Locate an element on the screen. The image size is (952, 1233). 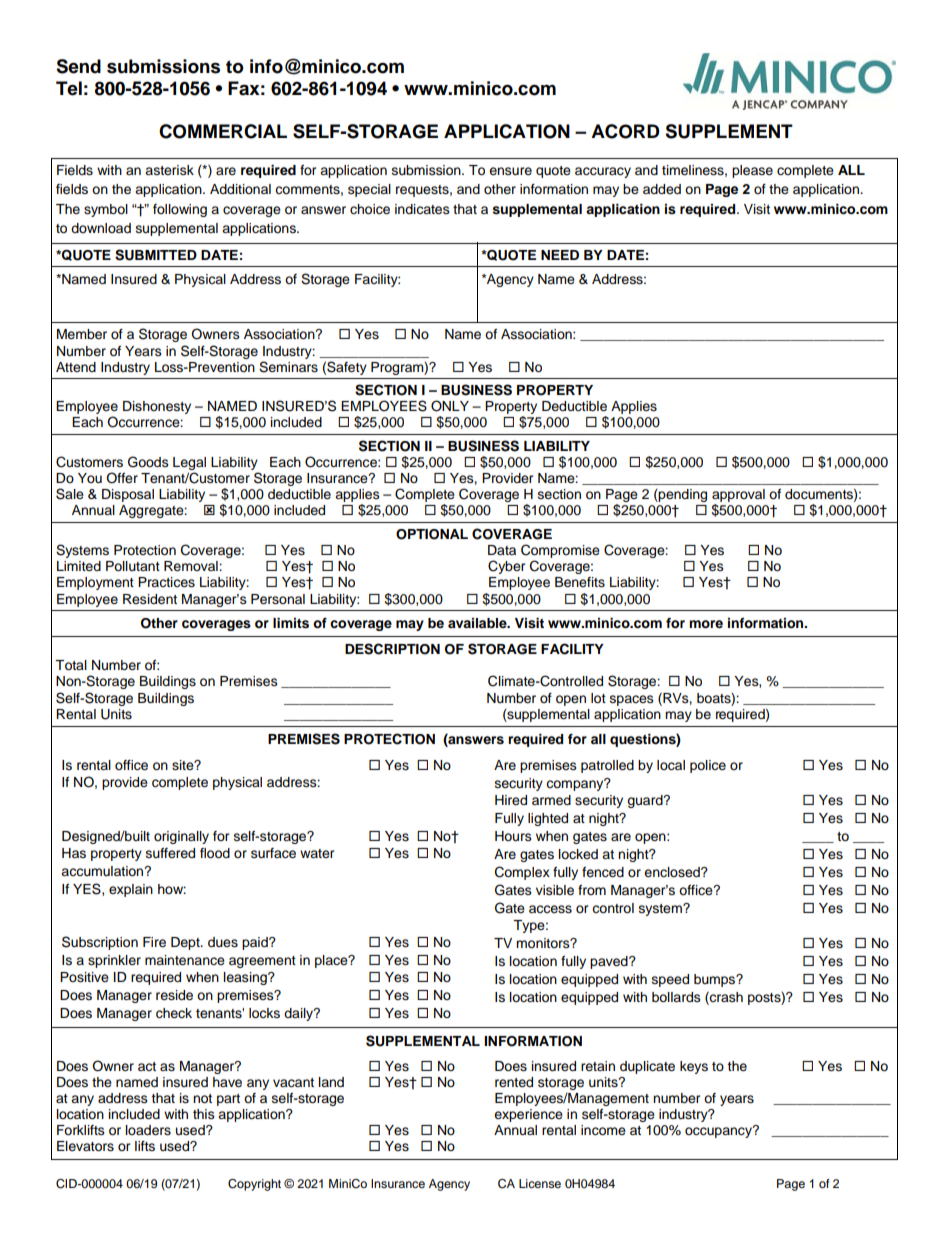
loaders is located at coordinates (148, 1130).
